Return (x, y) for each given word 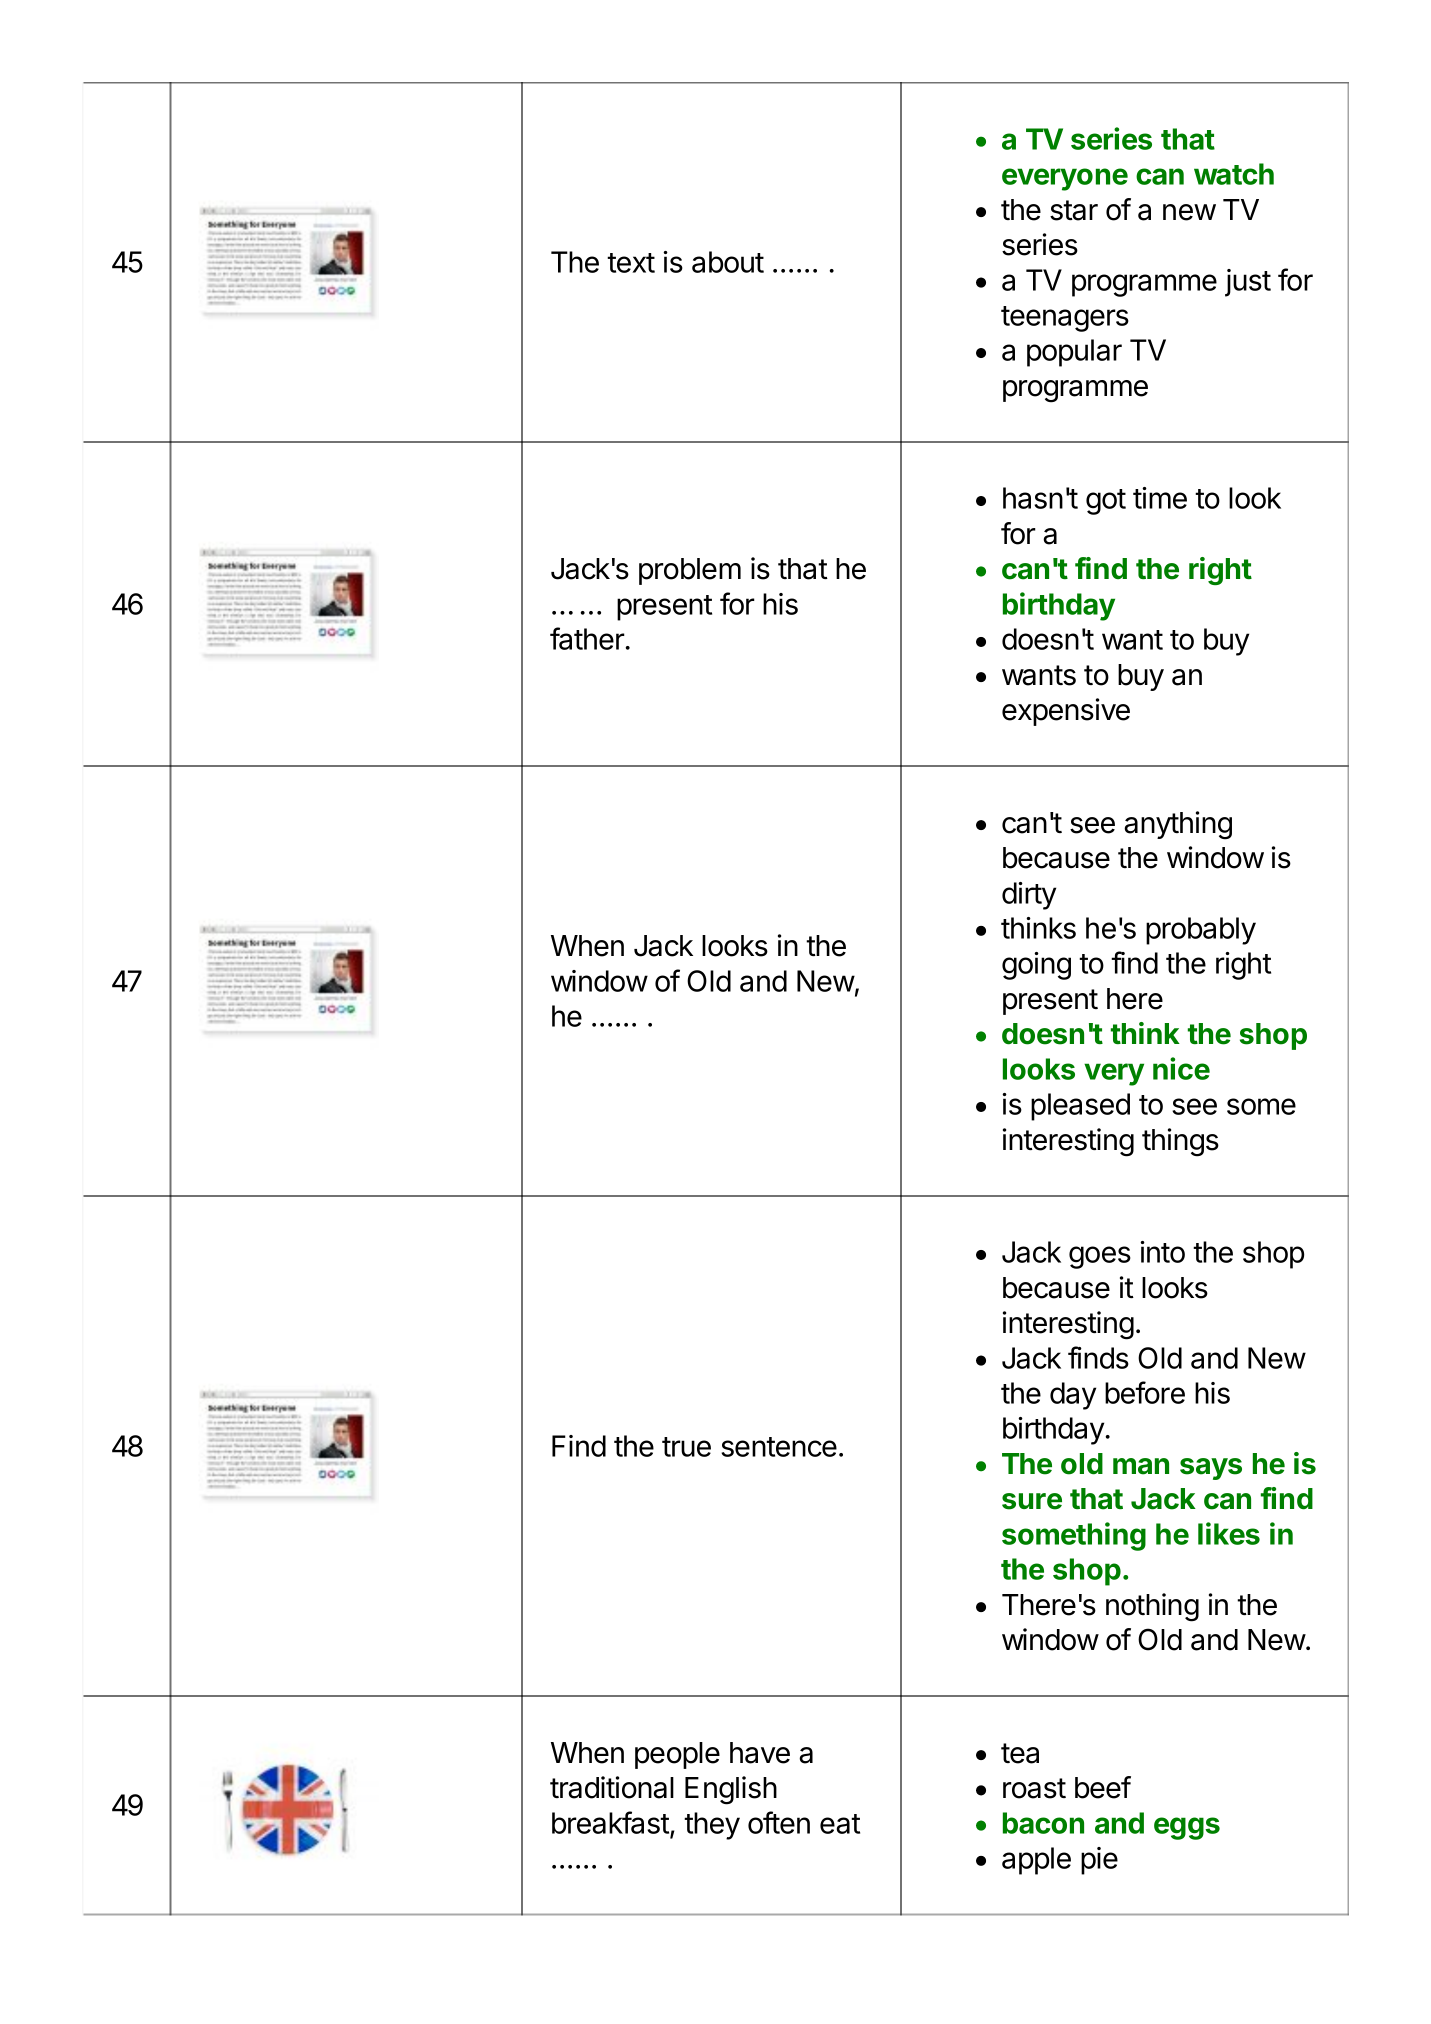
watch (1234, 174)
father (587, 638)
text (631, 263)
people (677, 1755)
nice (1181, 1068)
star (1074, 210)
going (1036, 966)
